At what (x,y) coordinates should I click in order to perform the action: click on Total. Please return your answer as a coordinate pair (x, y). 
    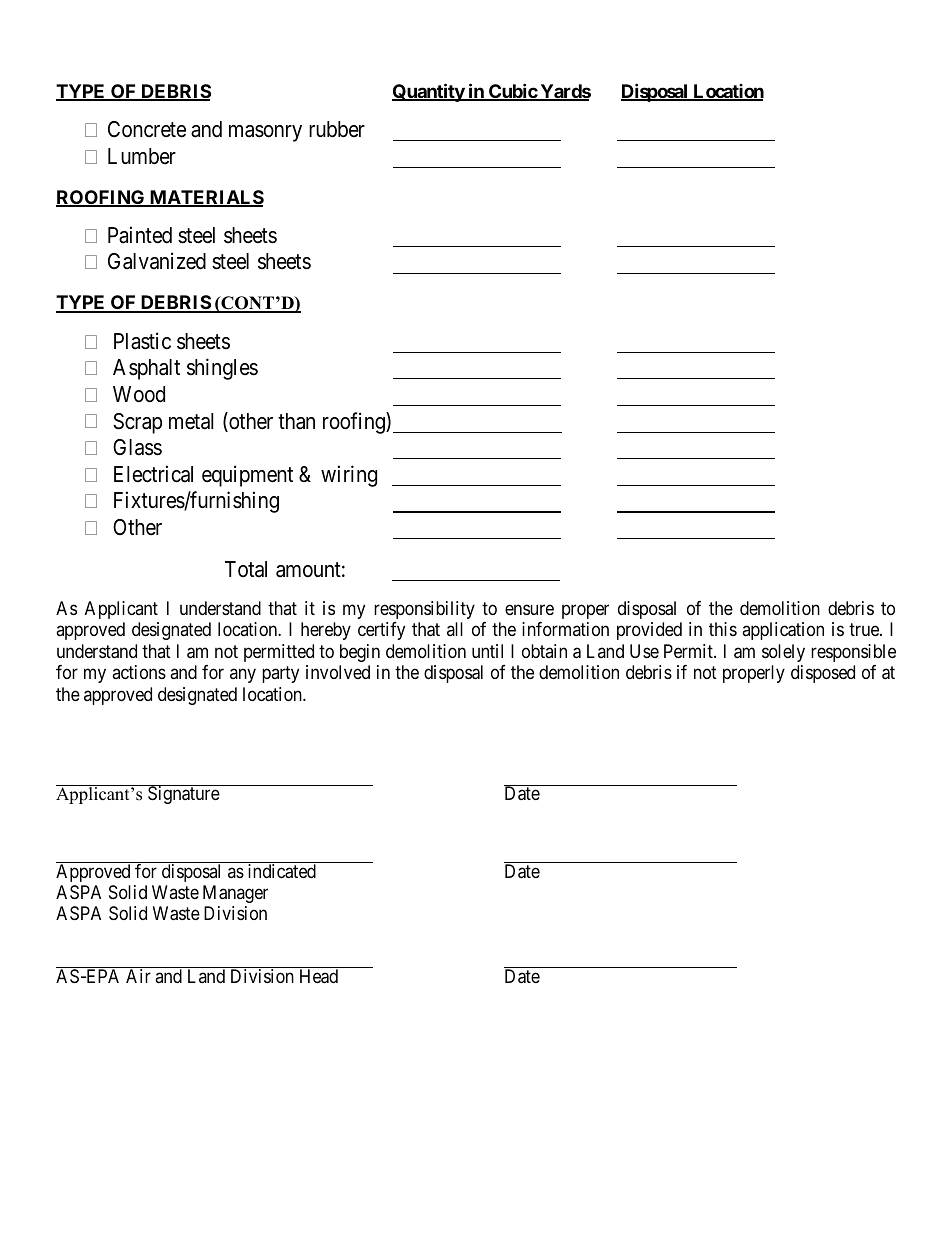
    Looking at the image, I should click on (246, 569).
